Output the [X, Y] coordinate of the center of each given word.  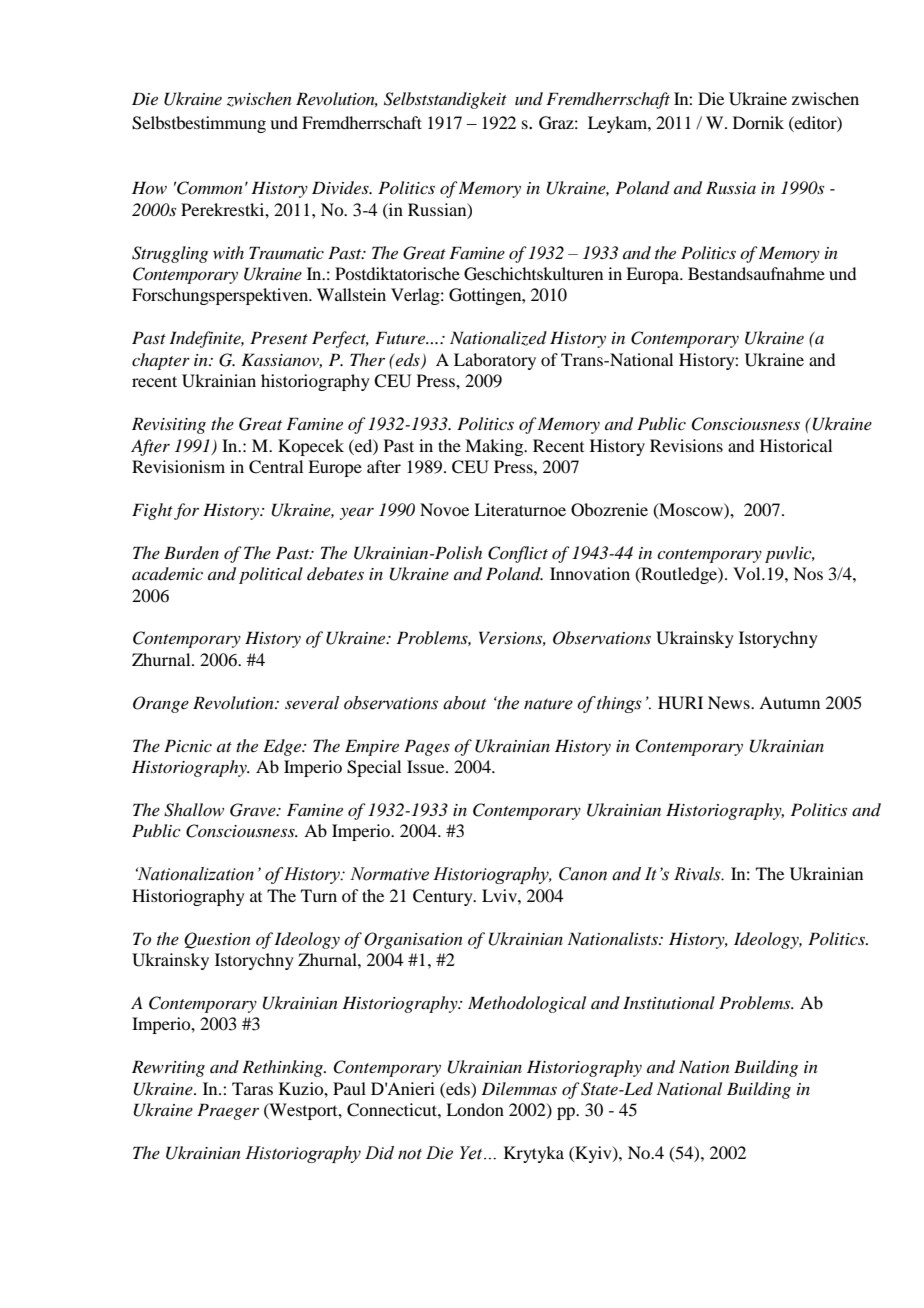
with [228, 252]
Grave [254, 810]
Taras [252, 1088]
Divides [341, 187]
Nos [808, 573]
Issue [427, 766]
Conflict [518, 554]
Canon [583, 874]
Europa [654, 275]
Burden [191, 553]
